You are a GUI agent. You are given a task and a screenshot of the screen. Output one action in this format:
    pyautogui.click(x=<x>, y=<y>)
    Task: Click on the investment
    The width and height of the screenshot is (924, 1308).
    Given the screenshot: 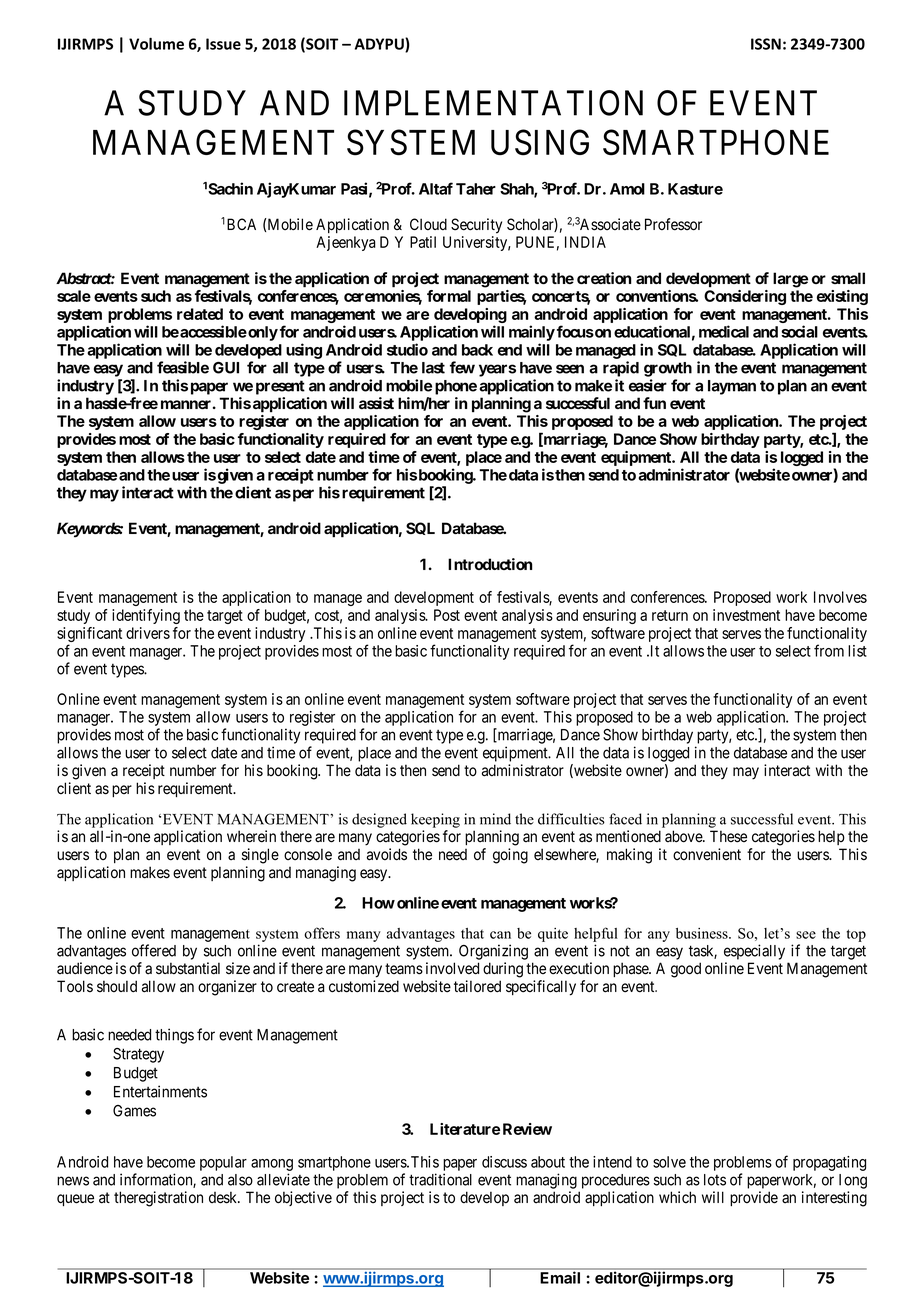 What is the action you would take?
    pyautogui.click(x=746, y=615)
